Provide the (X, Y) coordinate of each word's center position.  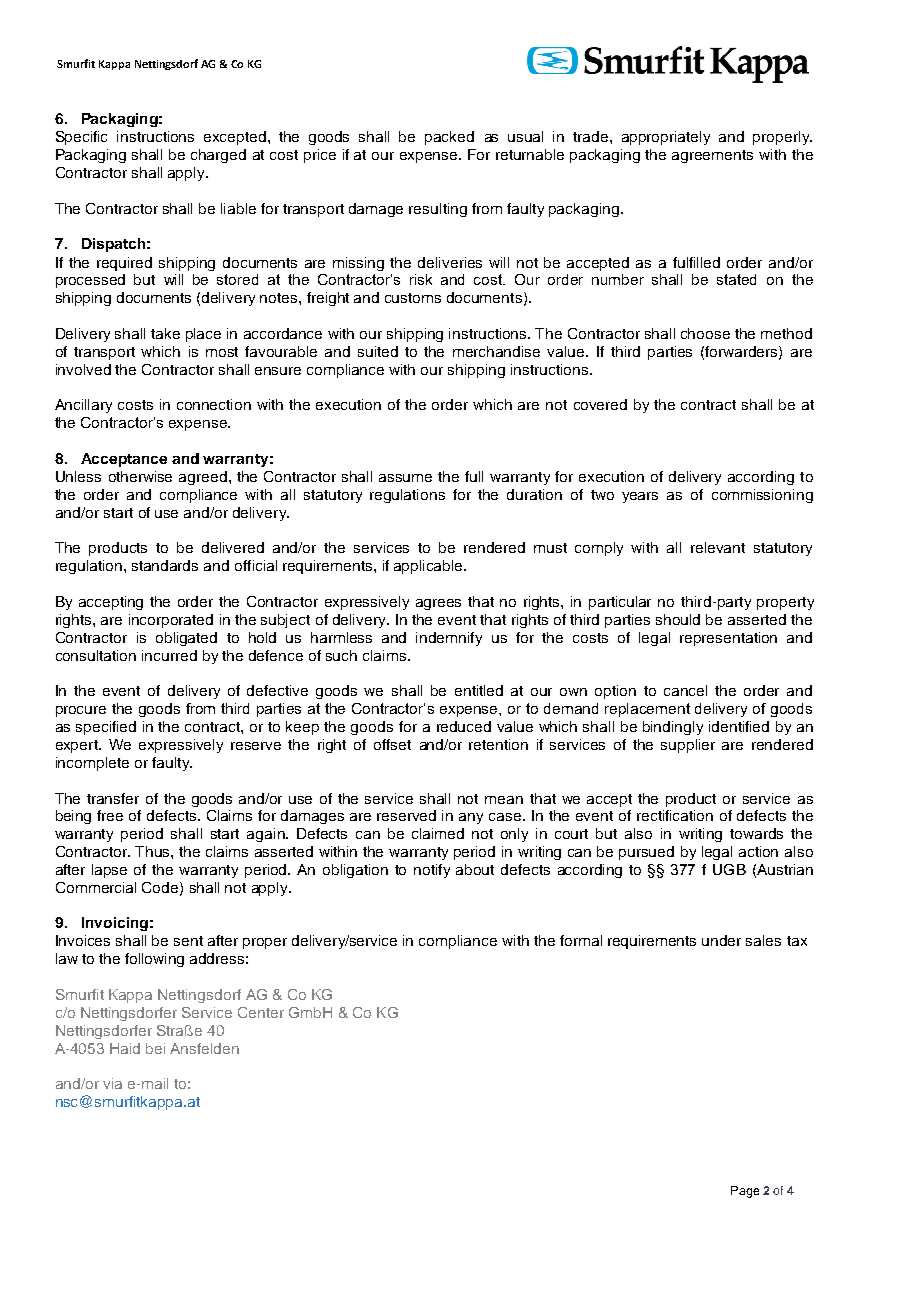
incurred (169, 655)
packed (449, 138)
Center (261, 1012)
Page (745, 1192)
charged (218, 156)
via (112, 1083)
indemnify (449, 639)
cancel (685, 690)
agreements (712, 156)
